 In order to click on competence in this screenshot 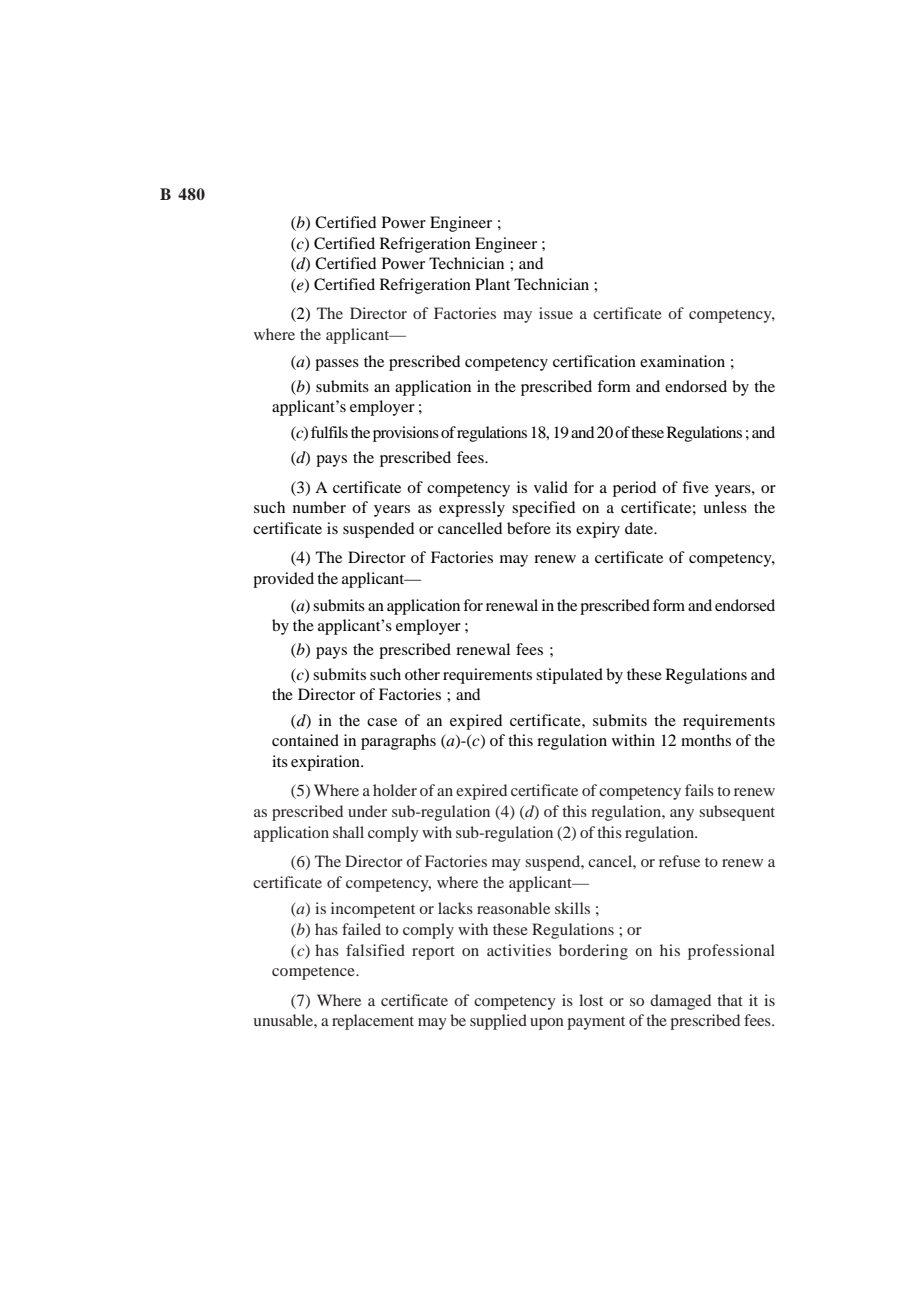, I will do `click(314, 973)`.
